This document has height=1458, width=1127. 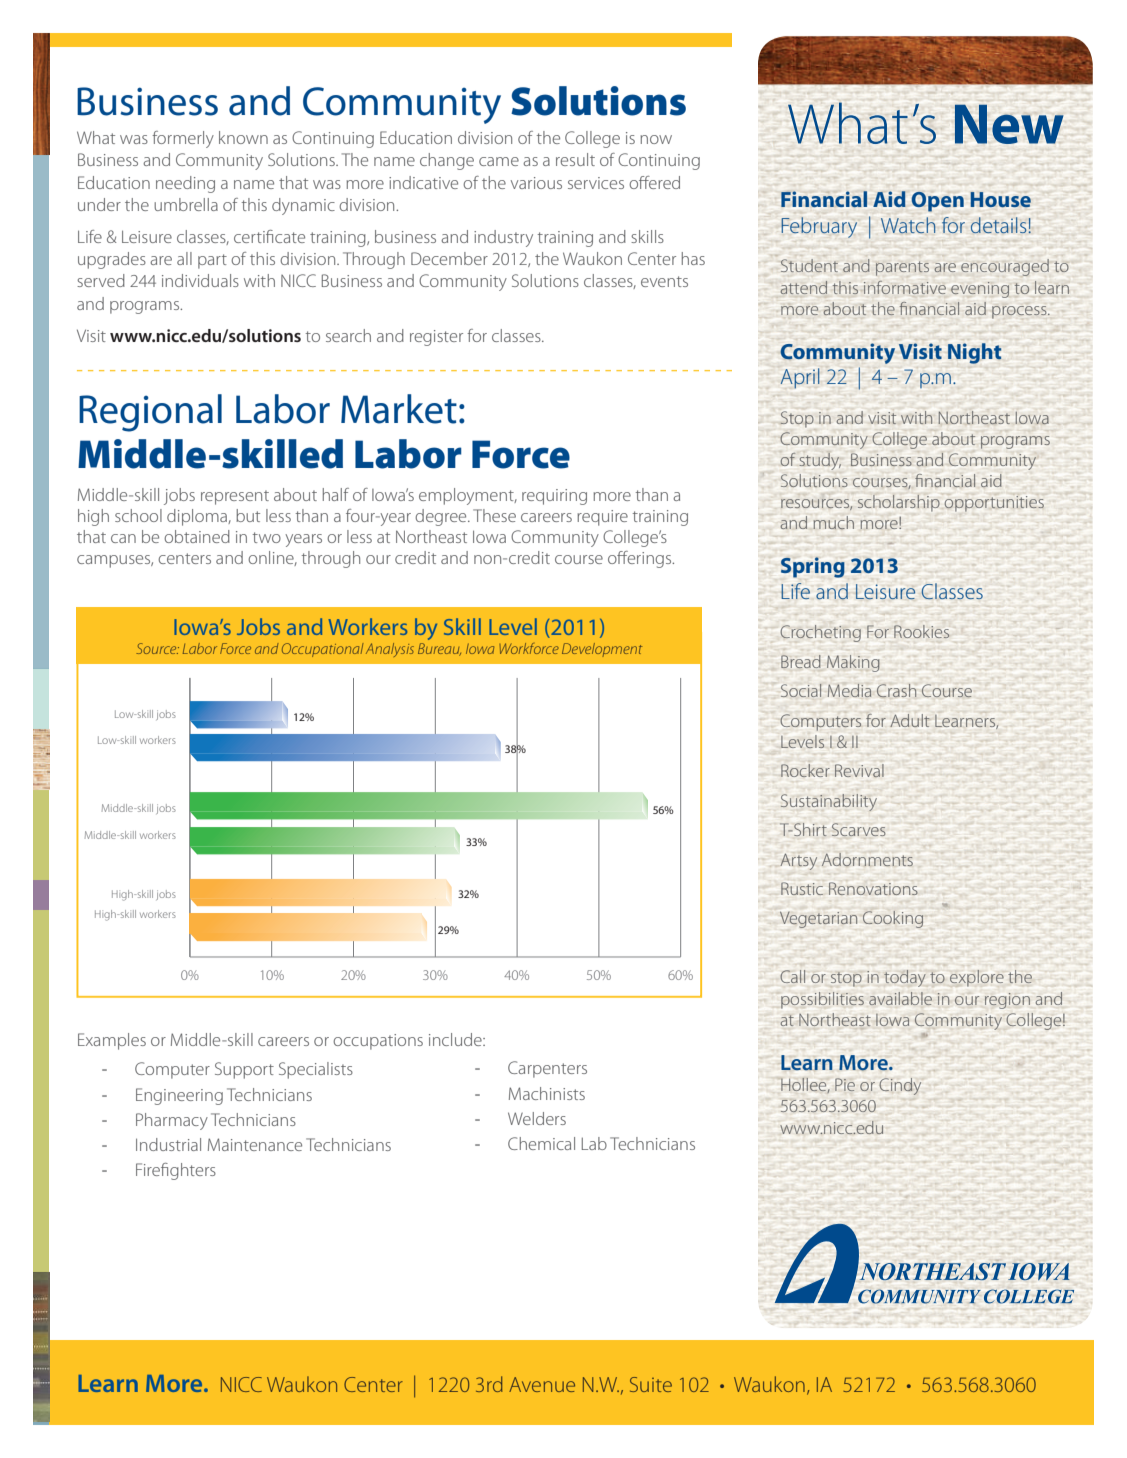 What do you see at coordinates (176, 1171) in the document?
I see `Firefighters` at bounding box center [176, 1171].
